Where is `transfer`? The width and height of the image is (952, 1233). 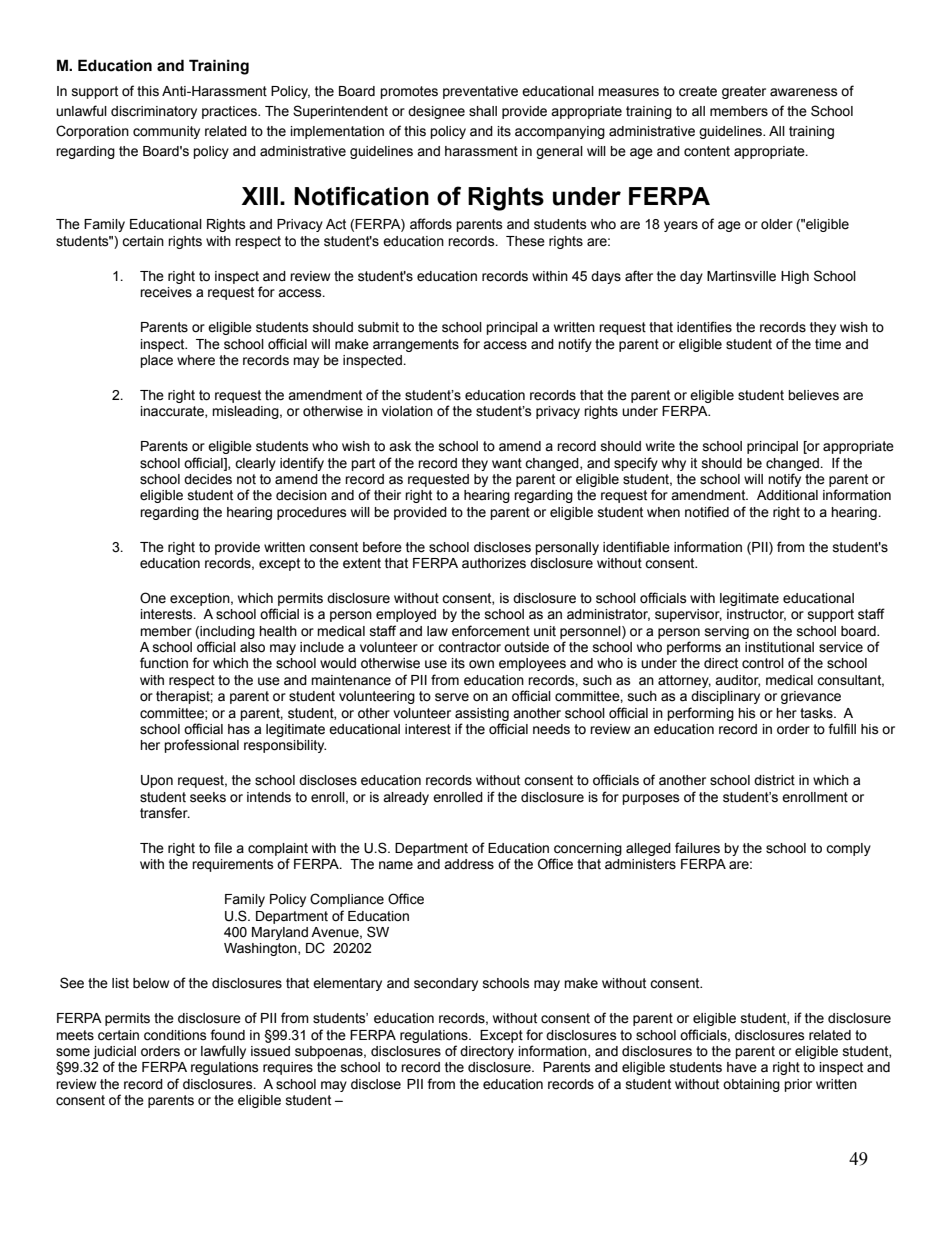 transfer is located at coordinates (165, 813).
